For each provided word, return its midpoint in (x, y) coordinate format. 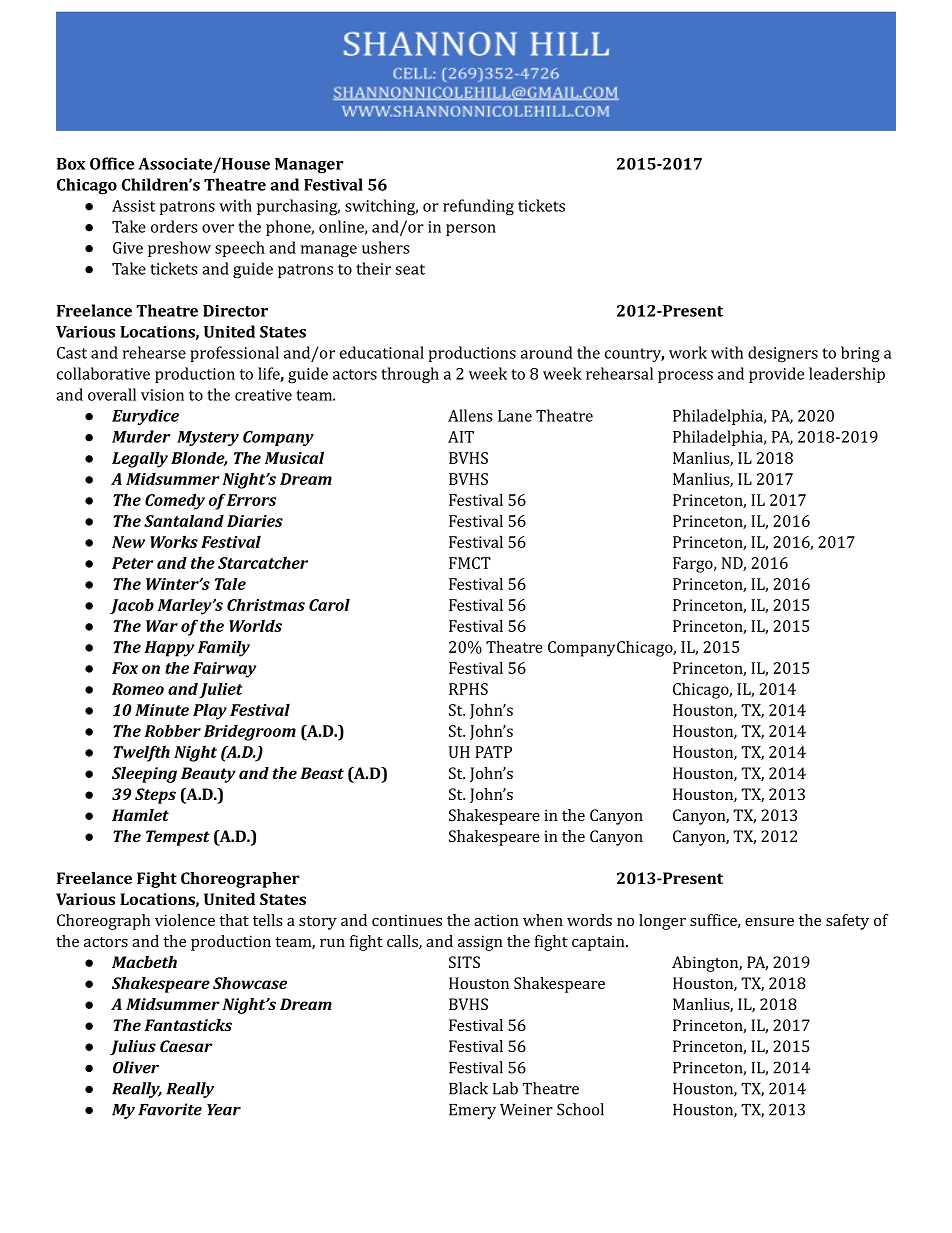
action (496, 920)
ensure (769, 922)
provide (776, 375)
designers (783, 354)
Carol (329, 604)
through (410, 375)
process (685, 377)
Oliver (136, 1067)
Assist (133, 206)
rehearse (154, 352)
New (128, 542)
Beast (322, 773)
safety (847, 922)
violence (185, 920)
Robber (172, 730)
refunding (478, 207)
